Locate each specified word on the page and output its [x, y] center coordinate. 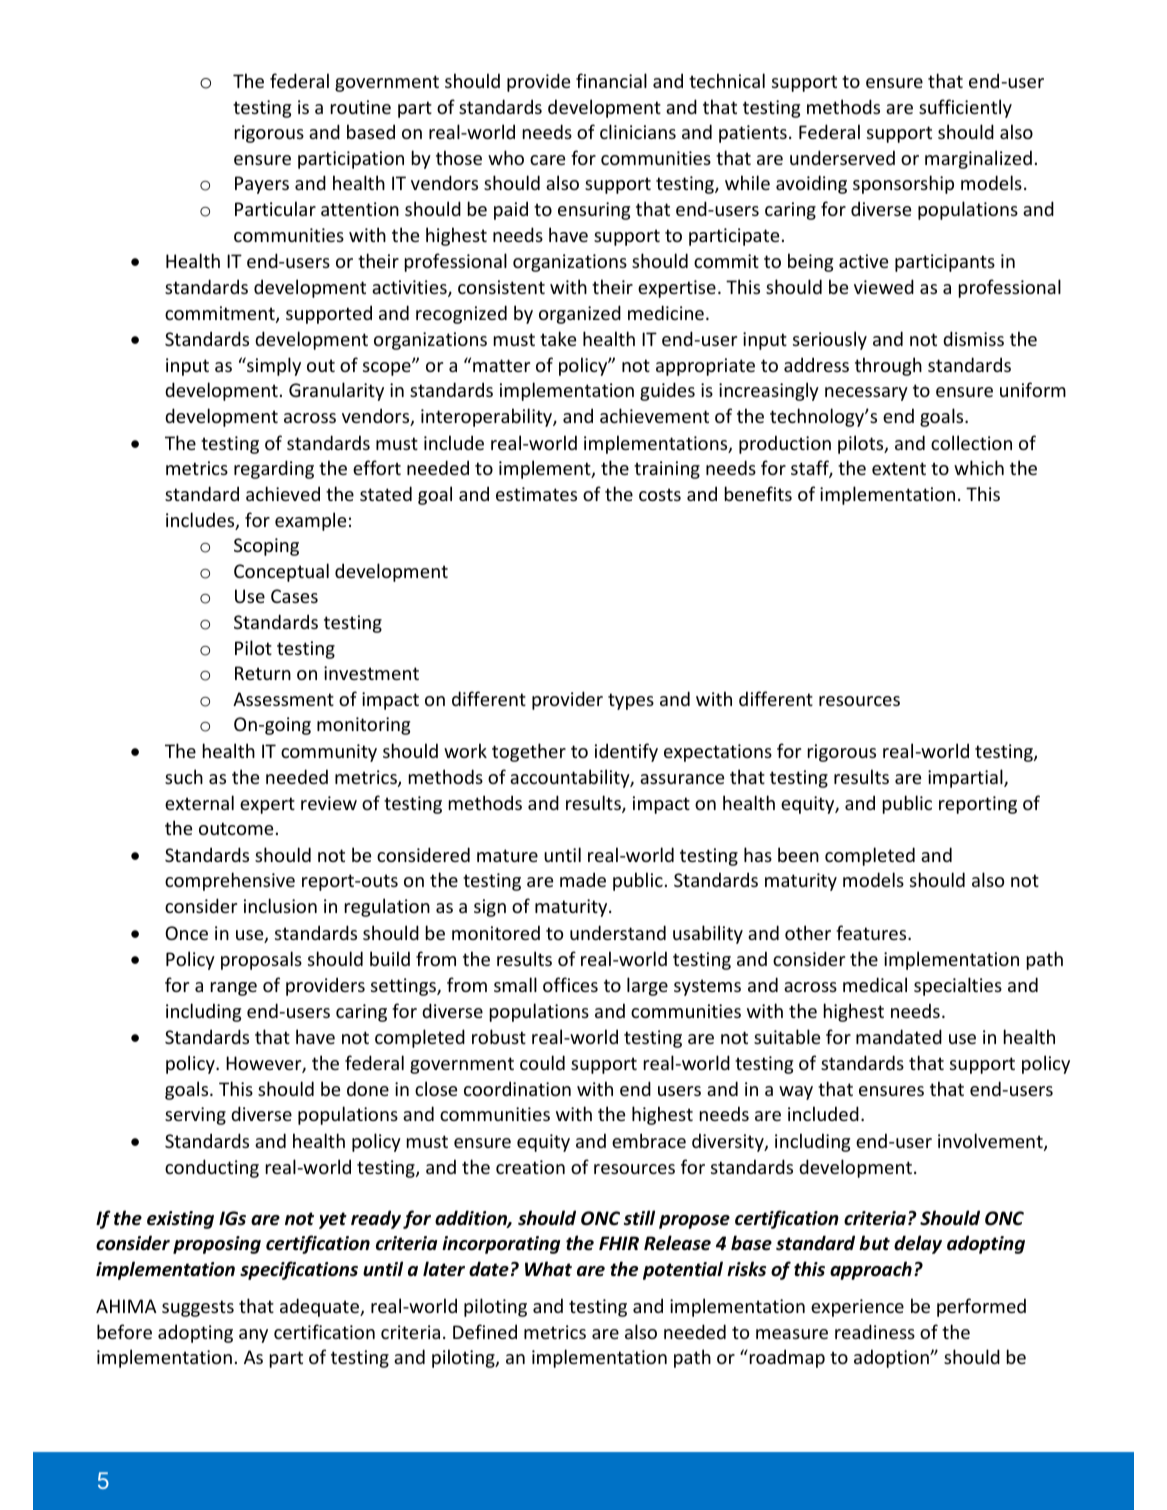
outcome [236, 828]
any [253, 1336]
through [888, 366]
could [542, 1062]
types [631, 701]
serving [195, 1116]
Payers [262, 185]
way [796, 1093]
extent [899, 468]
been [798, 854]
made [583, 879]
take [558, 338]
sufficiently [965, 108]
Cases [294, 596]
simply [273, 366]
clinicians [638, 131]
